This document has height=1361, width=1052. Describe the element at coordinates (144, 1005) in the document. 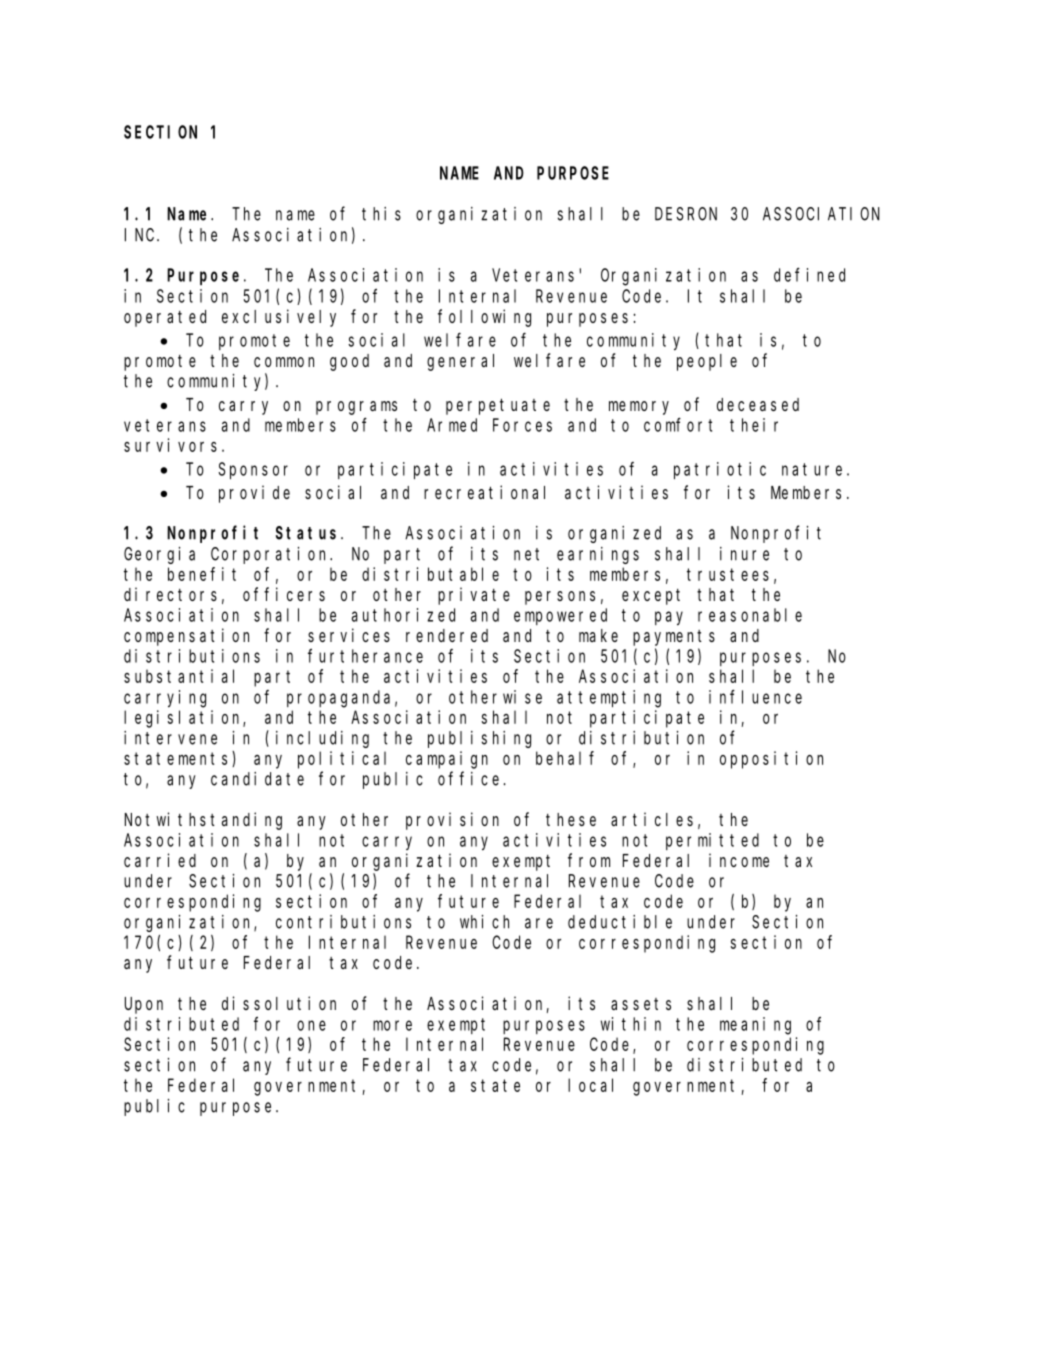

I see `Upon` at that location.
